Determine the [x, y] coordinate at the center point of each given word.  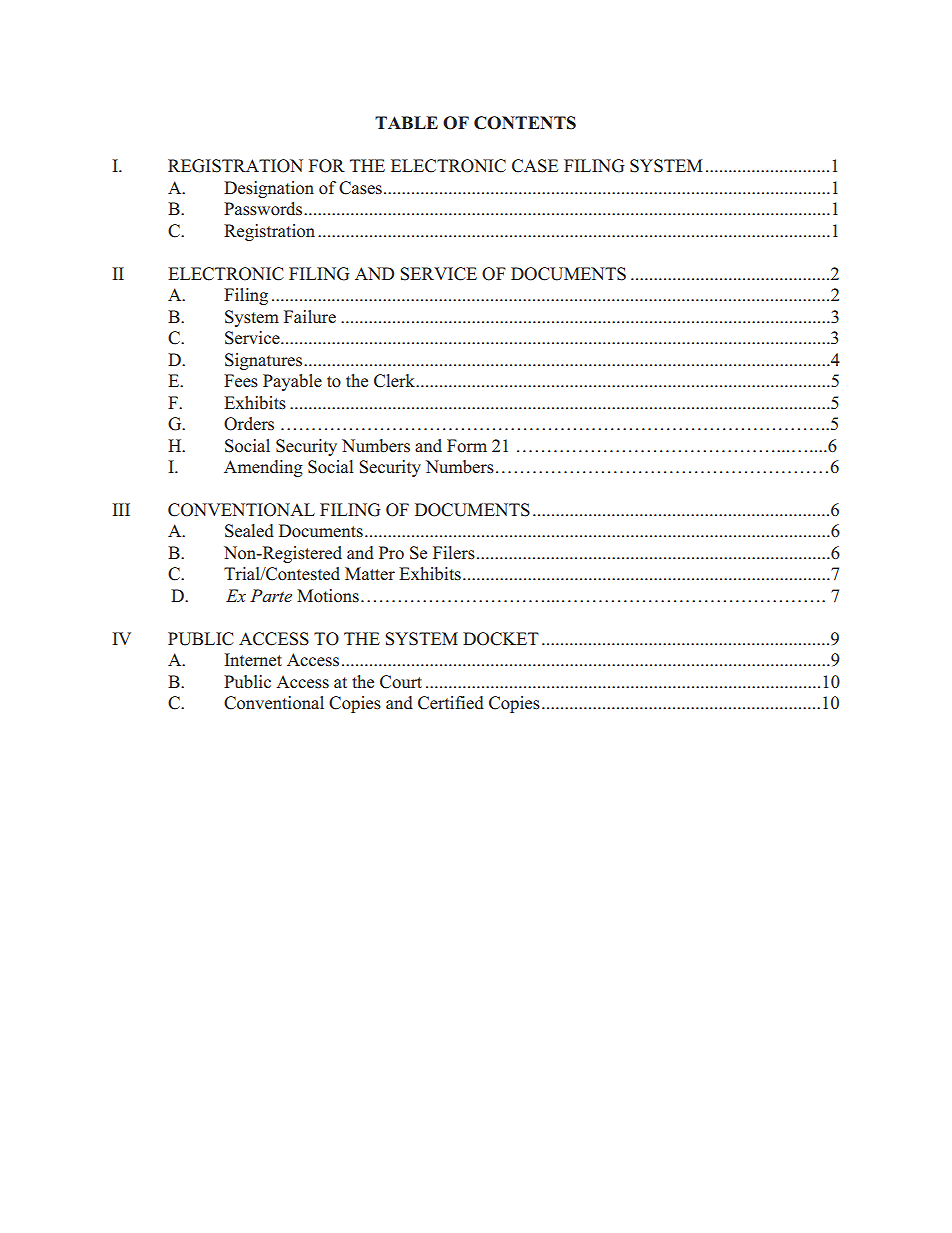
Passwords [263, 209]
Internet [253, 659]
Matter [370, 573]
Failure [310, 316]
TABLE [406, 122]
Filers [454, 553]
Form [467, 446]
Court [401, 682]
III [121, 509]
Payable [292, 382]
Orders [249, 424]
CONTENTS [525, 123]
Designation [269, 189]
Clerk [394, 381]
